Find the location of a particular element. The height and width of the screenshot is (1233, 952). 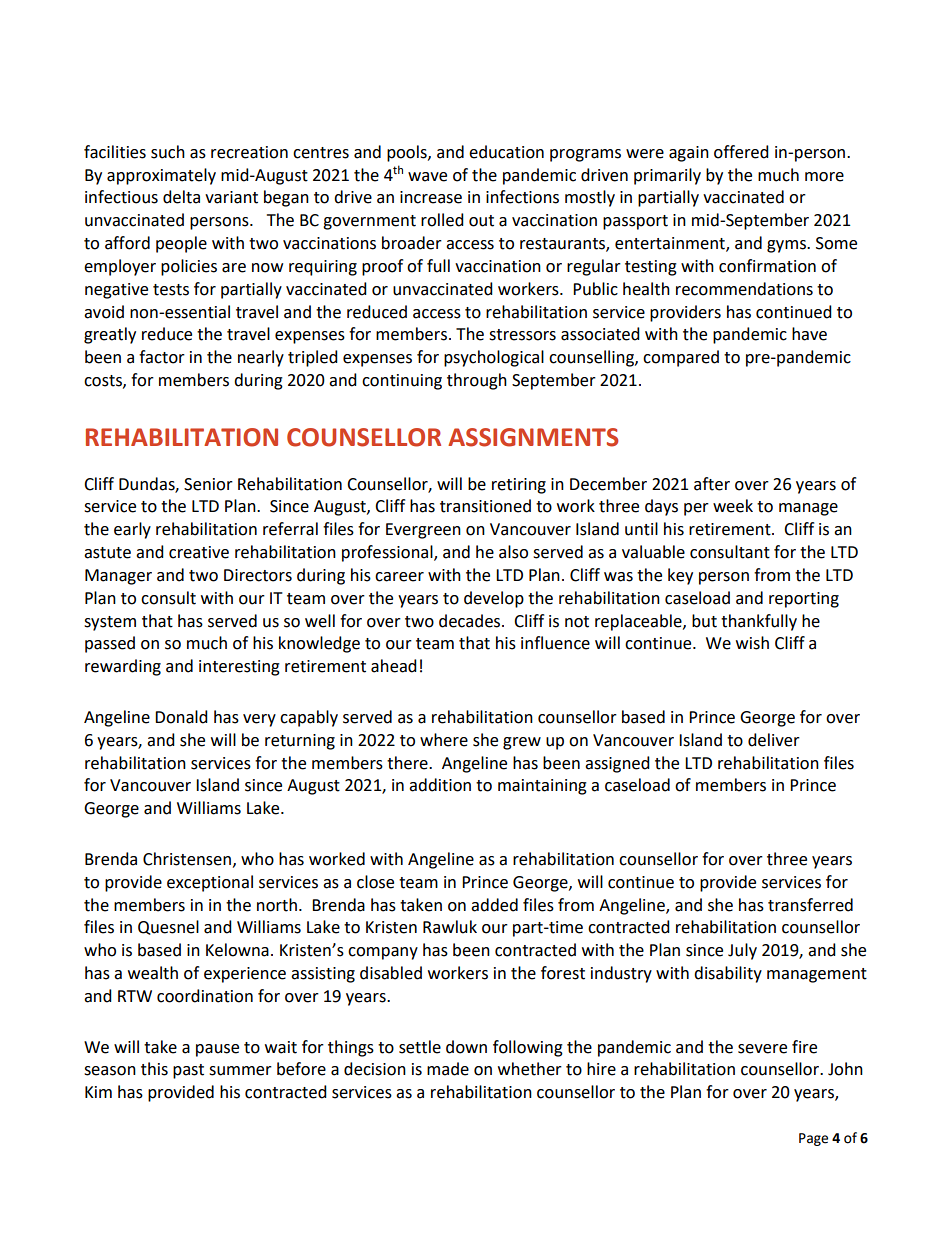

interesting is located at coordinates (239, 668).
